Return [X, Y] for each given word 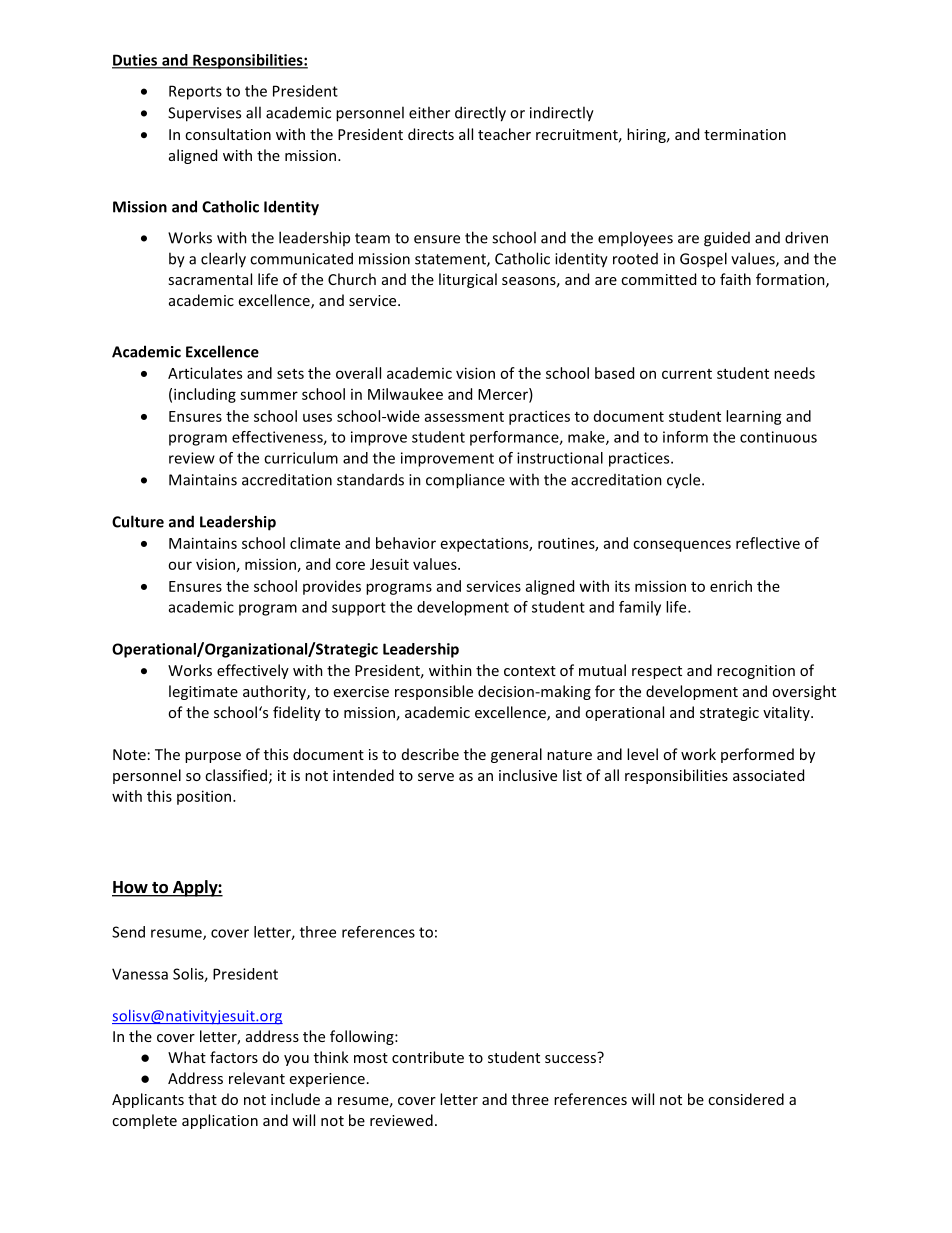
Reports [195, 92]
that [202, 1099]
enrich [731, 586]
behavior [406, 543]
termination [745, 134]
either [429, 112]
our [180, 565]
